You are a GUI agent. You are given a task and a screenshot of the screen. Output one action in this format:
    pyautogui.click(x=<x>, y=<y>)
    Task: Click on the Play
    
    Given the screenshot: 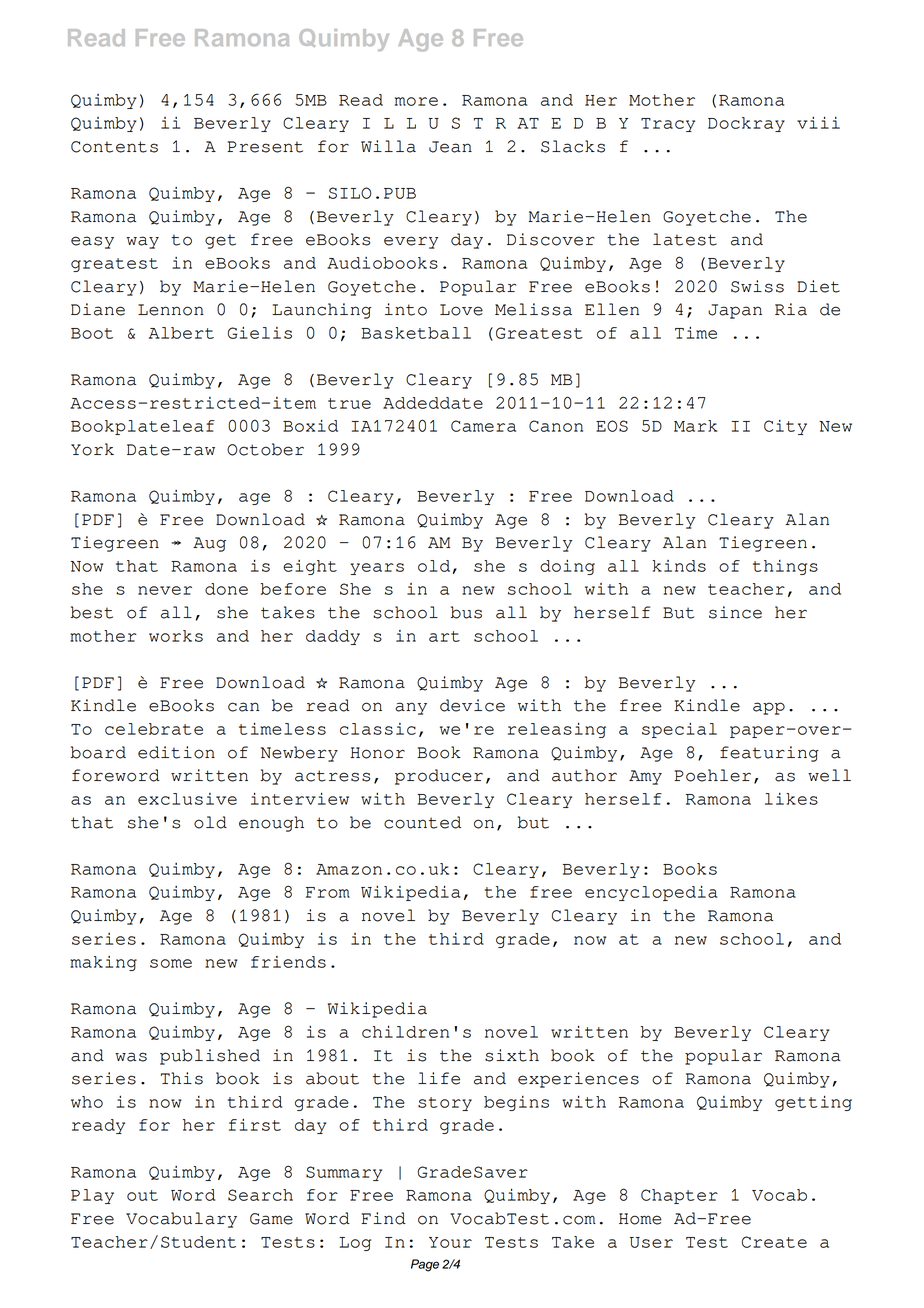 What is the action you would take?
    pyautogui.click(x=92, y=1196)
